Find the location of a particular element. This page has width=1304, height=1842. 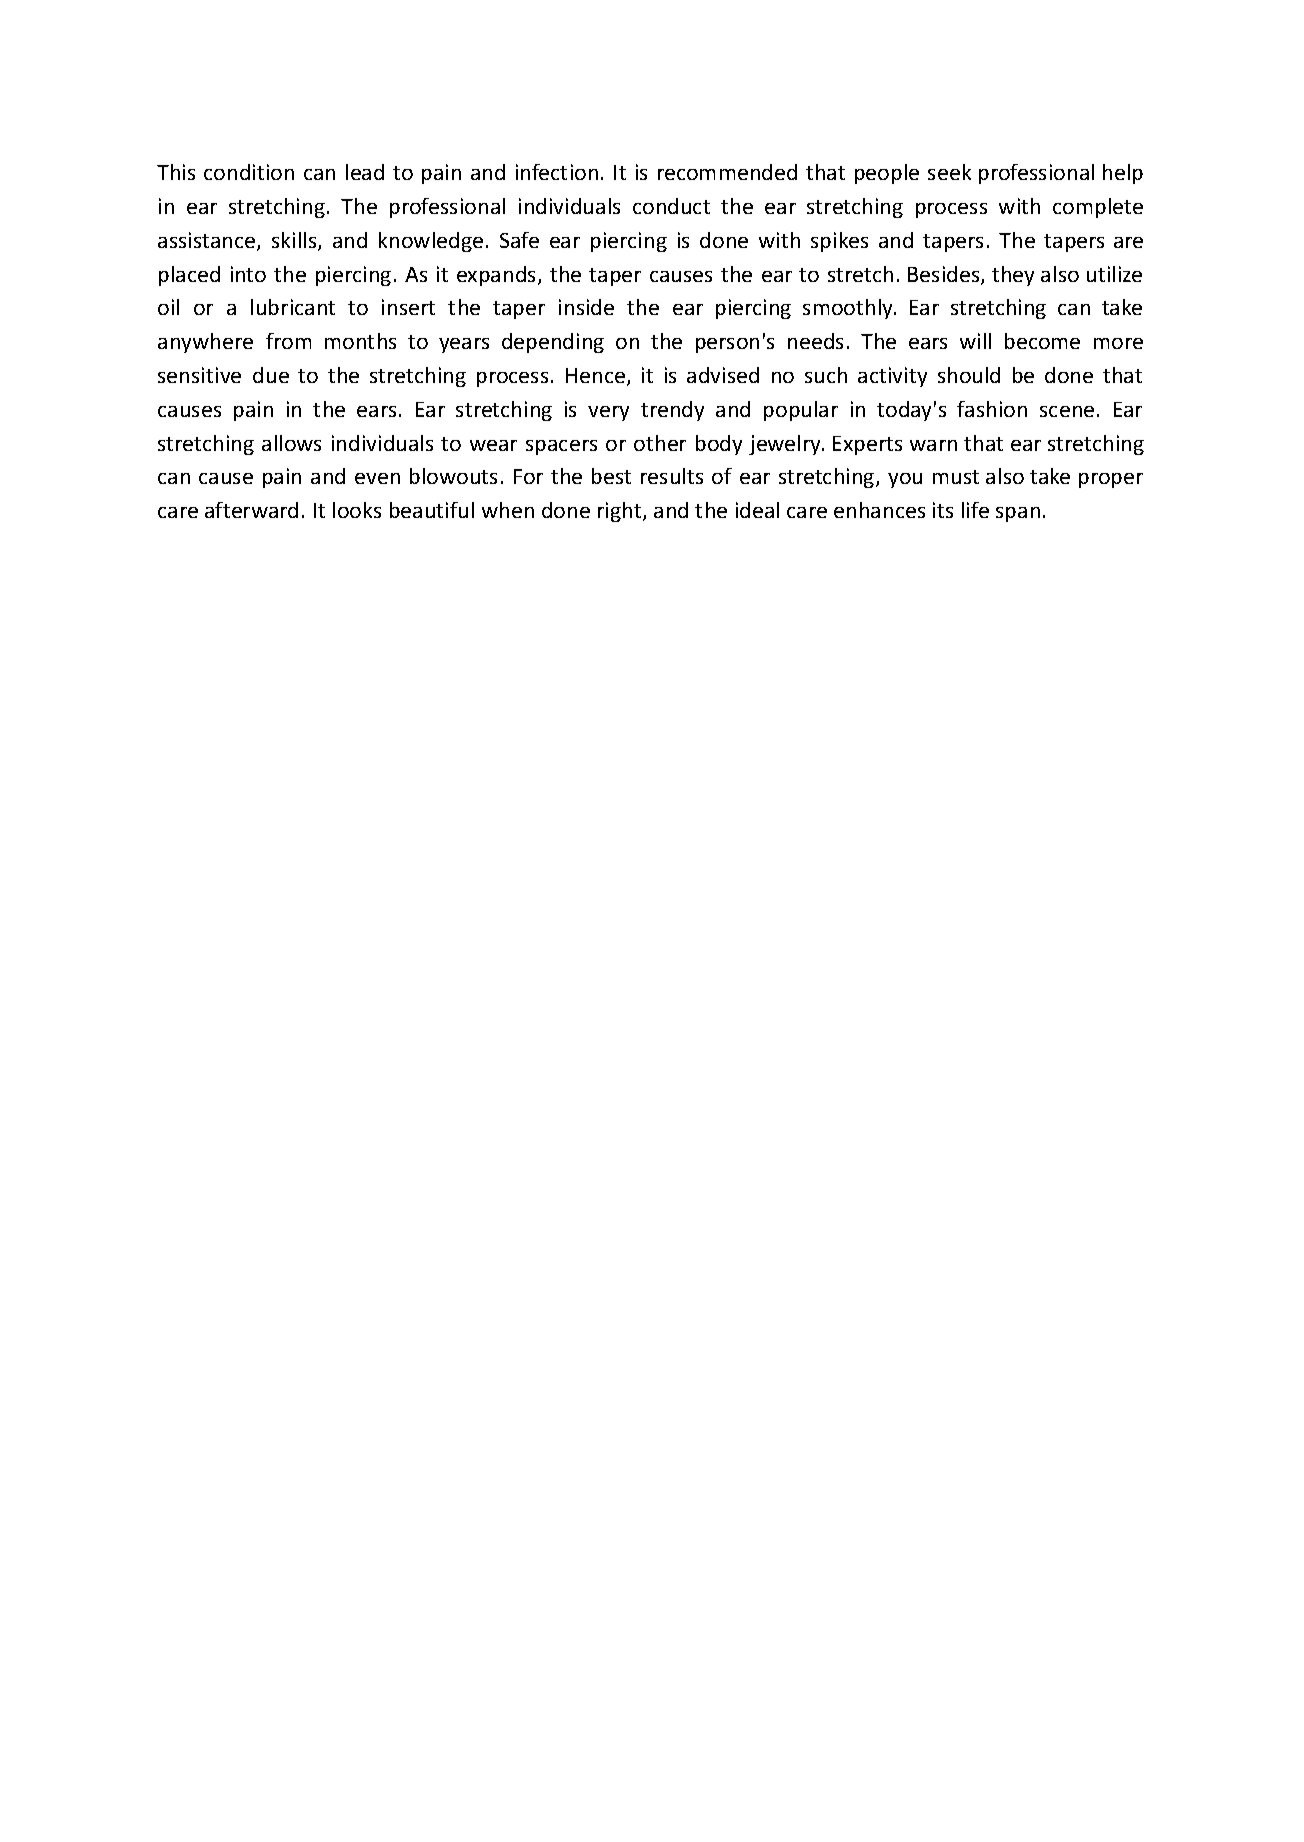

condition is located at coordinates (249, 172).
